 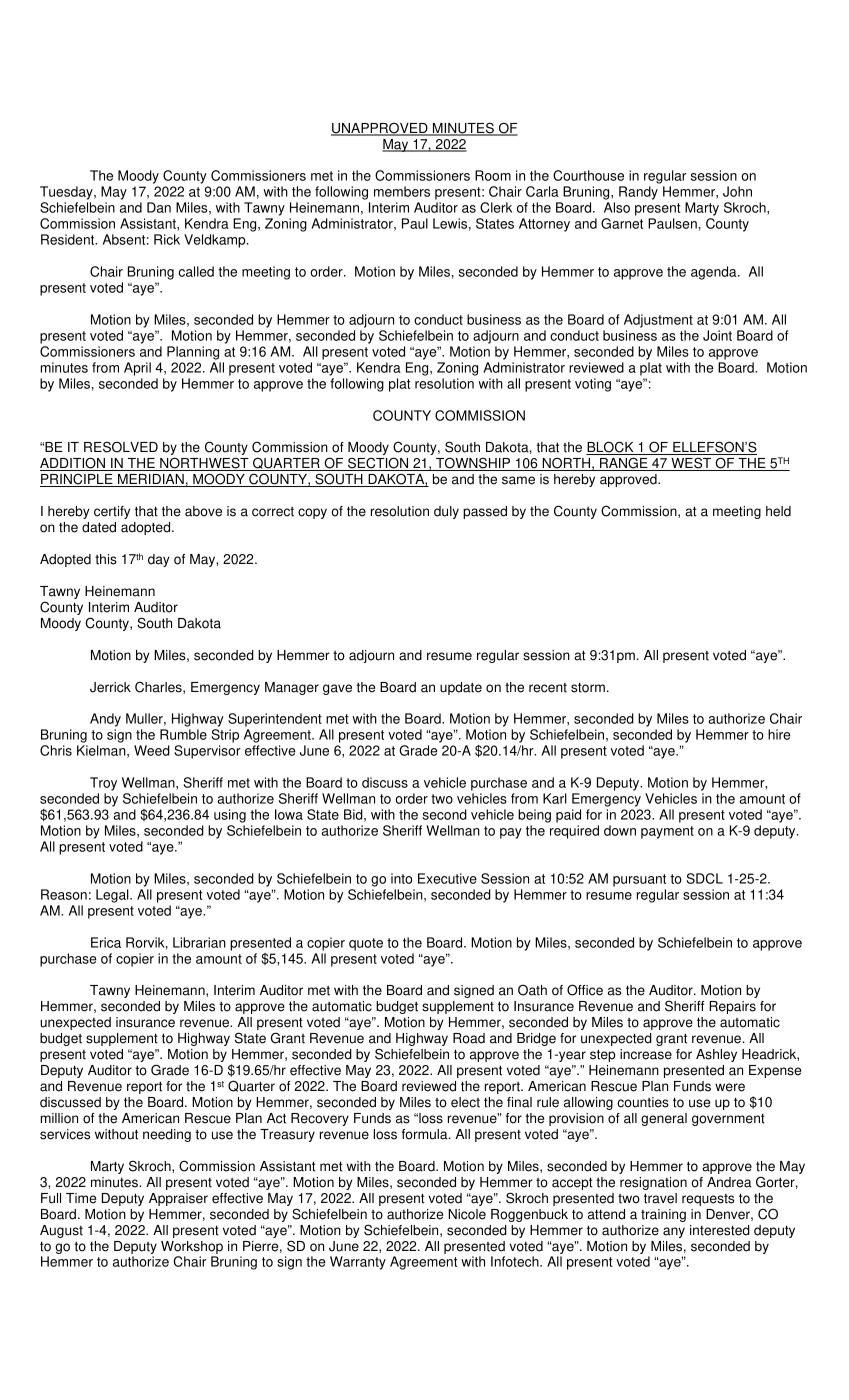 What do you see at coordinates (639, 880) in the document?
I see `pursuant` at bounding box center [639, 880].
